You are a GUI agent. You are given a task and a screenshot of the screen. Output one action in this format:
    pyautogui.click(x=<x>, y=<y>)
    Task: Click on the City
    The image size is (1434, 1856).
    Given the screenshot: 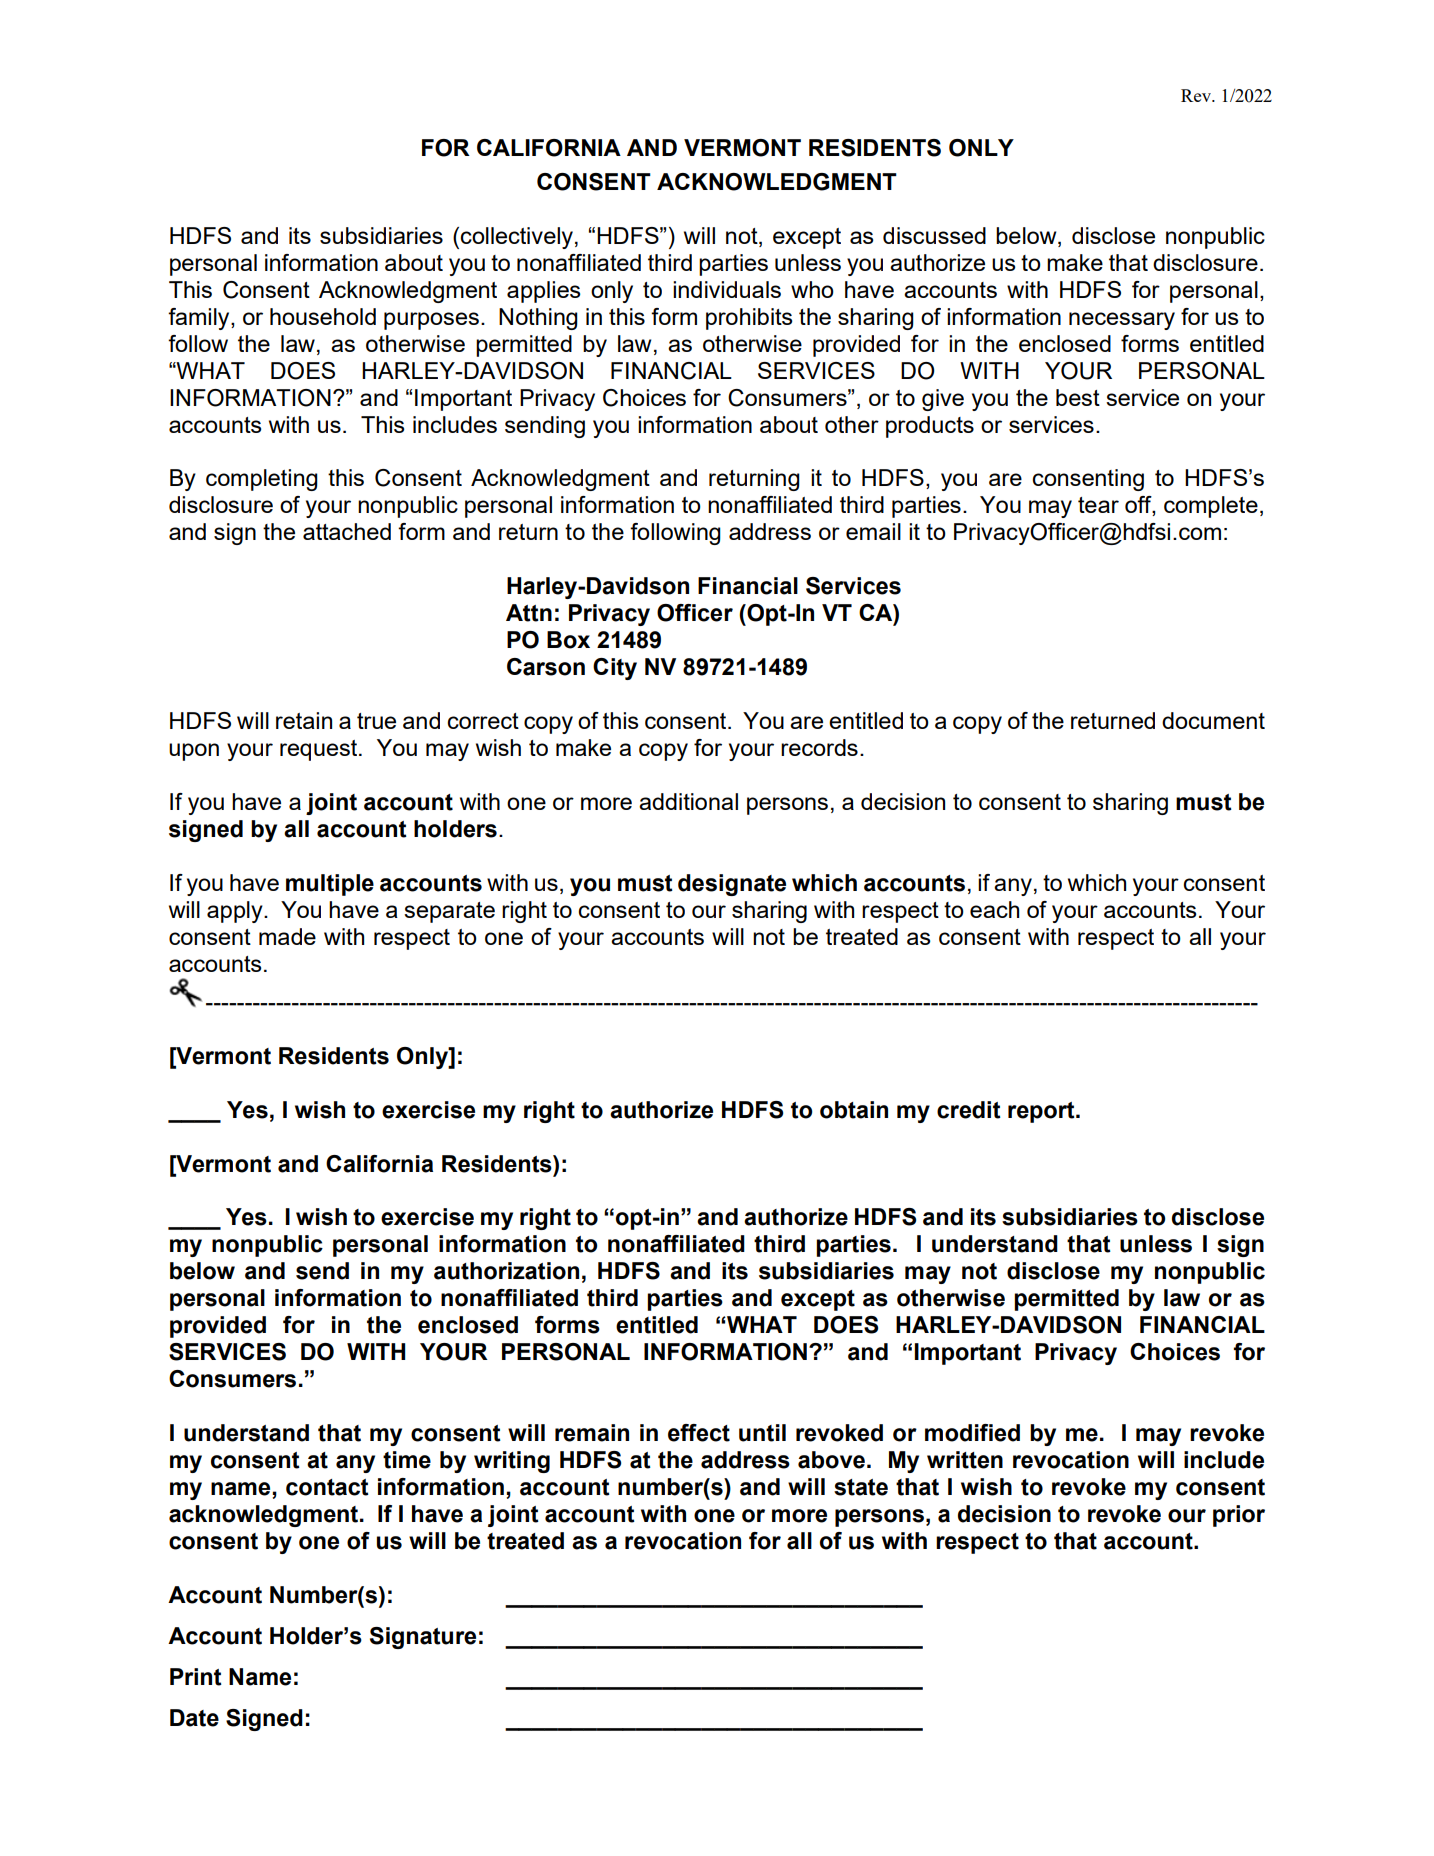 What is the action you would take?
    pyautogui.click(x=615, y=669)
